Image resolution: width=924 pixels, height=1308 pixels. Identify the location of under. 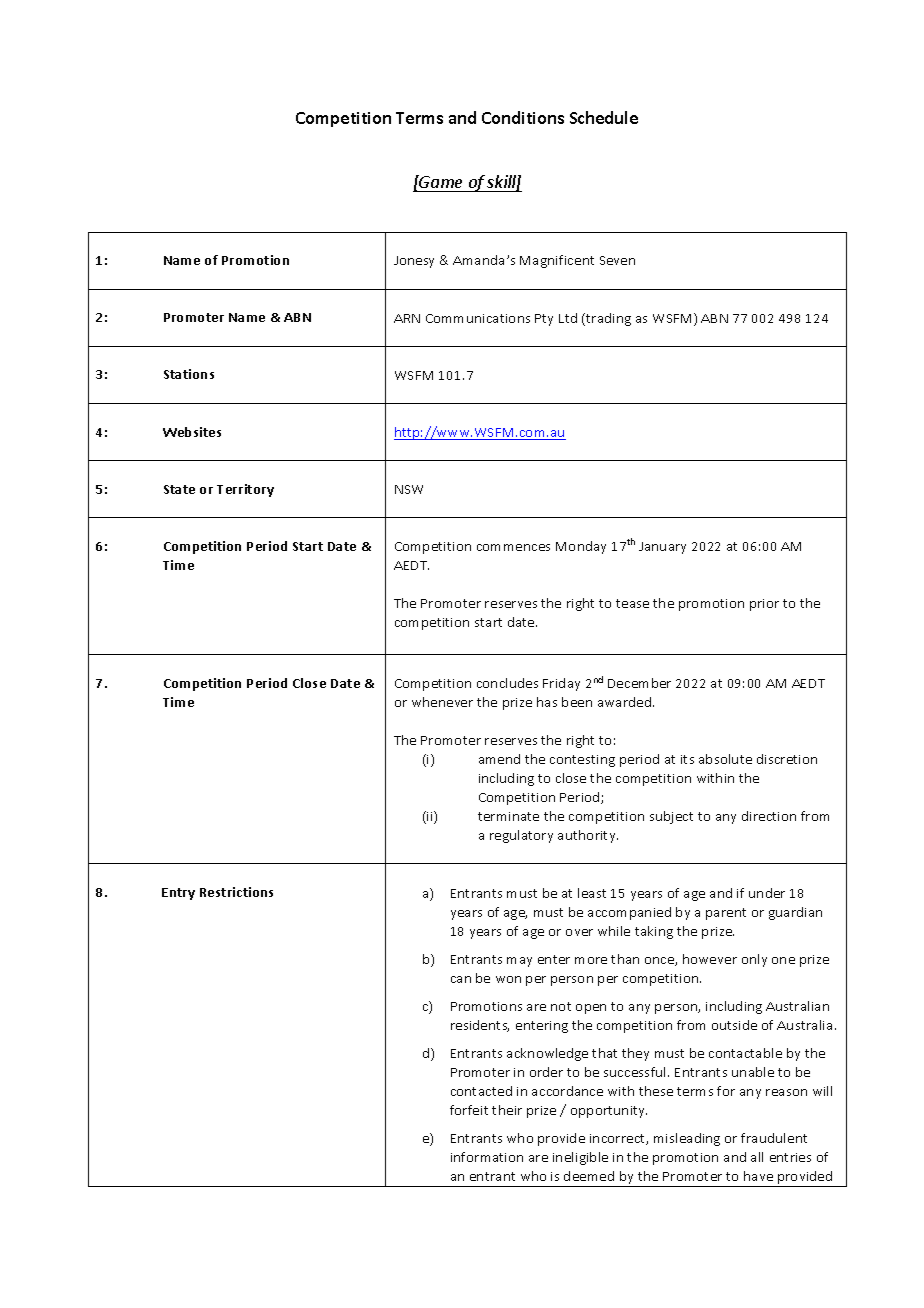
(767, 893).
